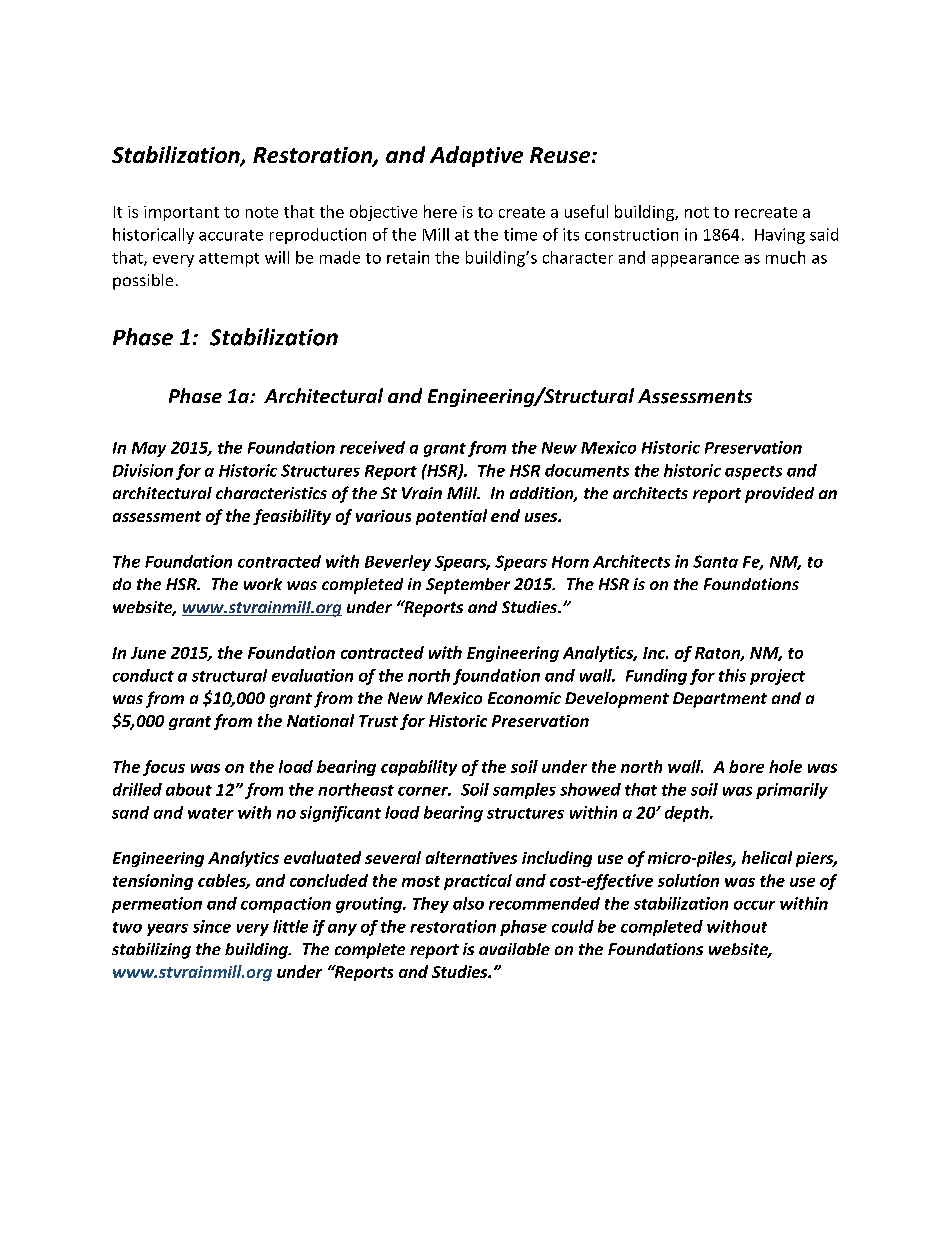 The width and height of the screenshot is (952, 1233). Describe the element at coordinates (476, 156) in the screenshot. I see `Adaptive` at that location.
